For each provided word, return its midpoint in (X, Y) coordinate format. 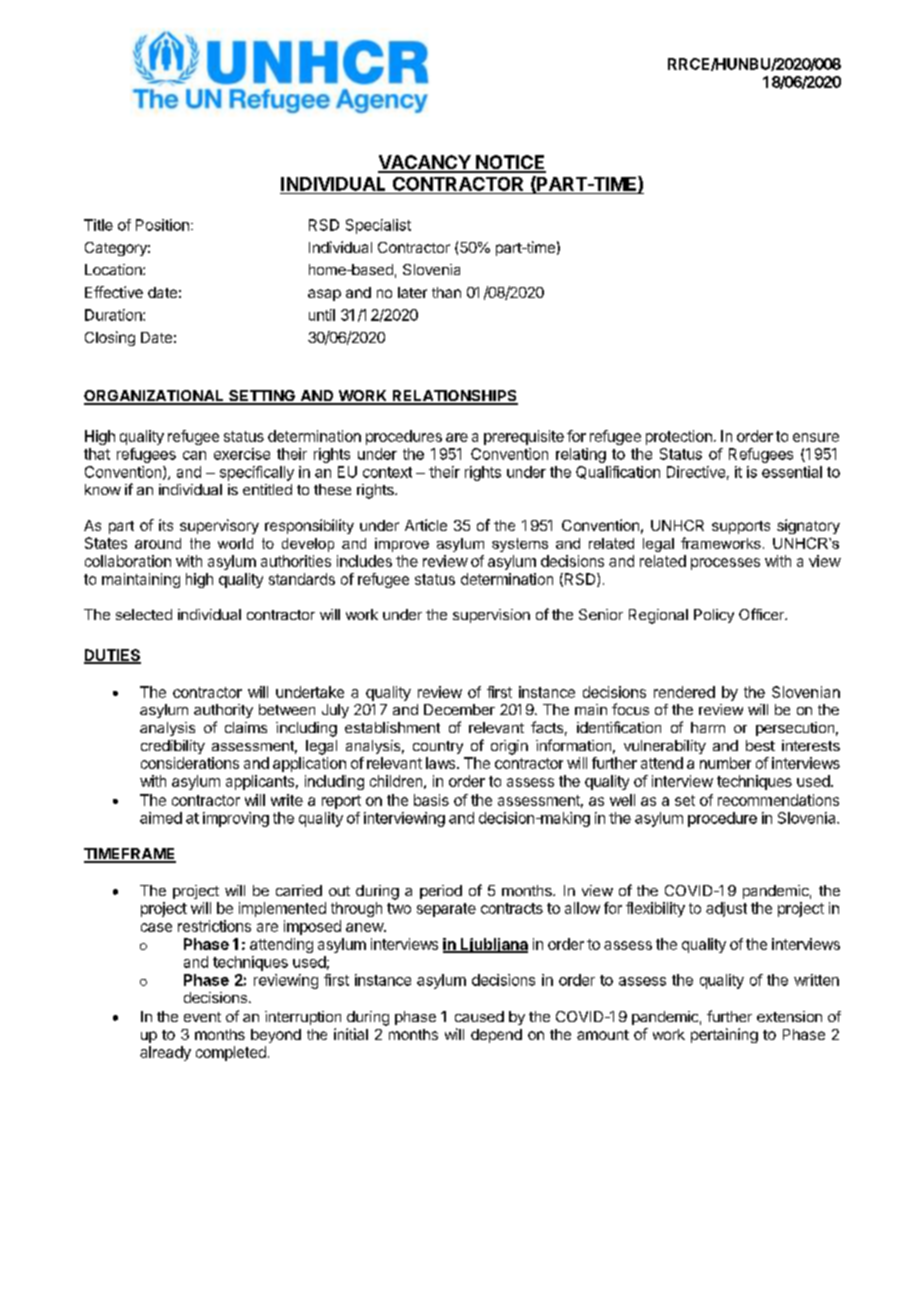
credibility (173, 747)
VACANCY (425, 163)
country (438, 747)
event (202, 1017)
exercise (242, 454)
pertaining (724, 1035)
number (725, 763)
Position (162, 225)
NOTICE (510, 163)
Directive (696, 472)
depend (496, 1036)
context (387, 472)
